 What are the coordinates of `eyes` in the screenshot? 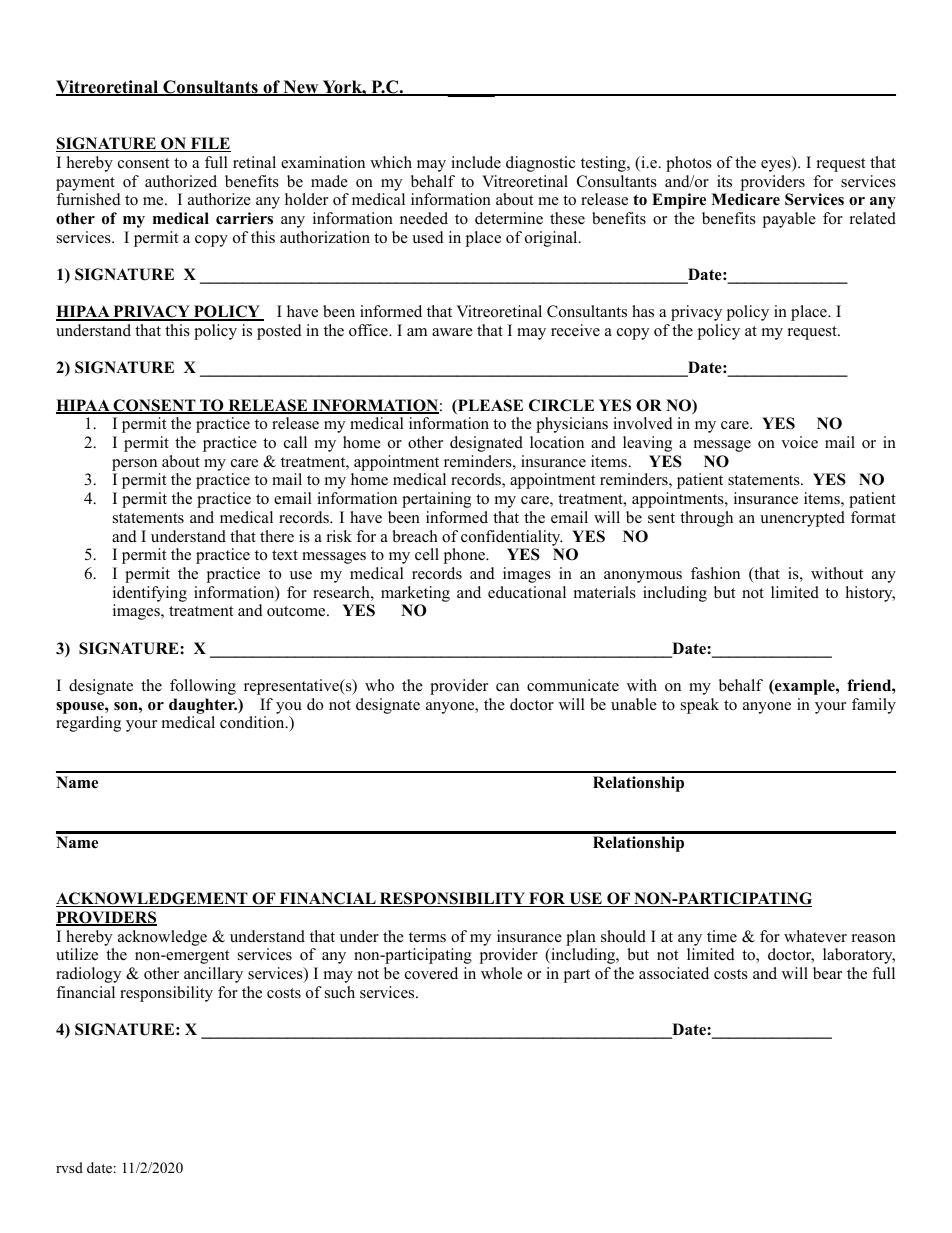 It's located at (777, 166).
